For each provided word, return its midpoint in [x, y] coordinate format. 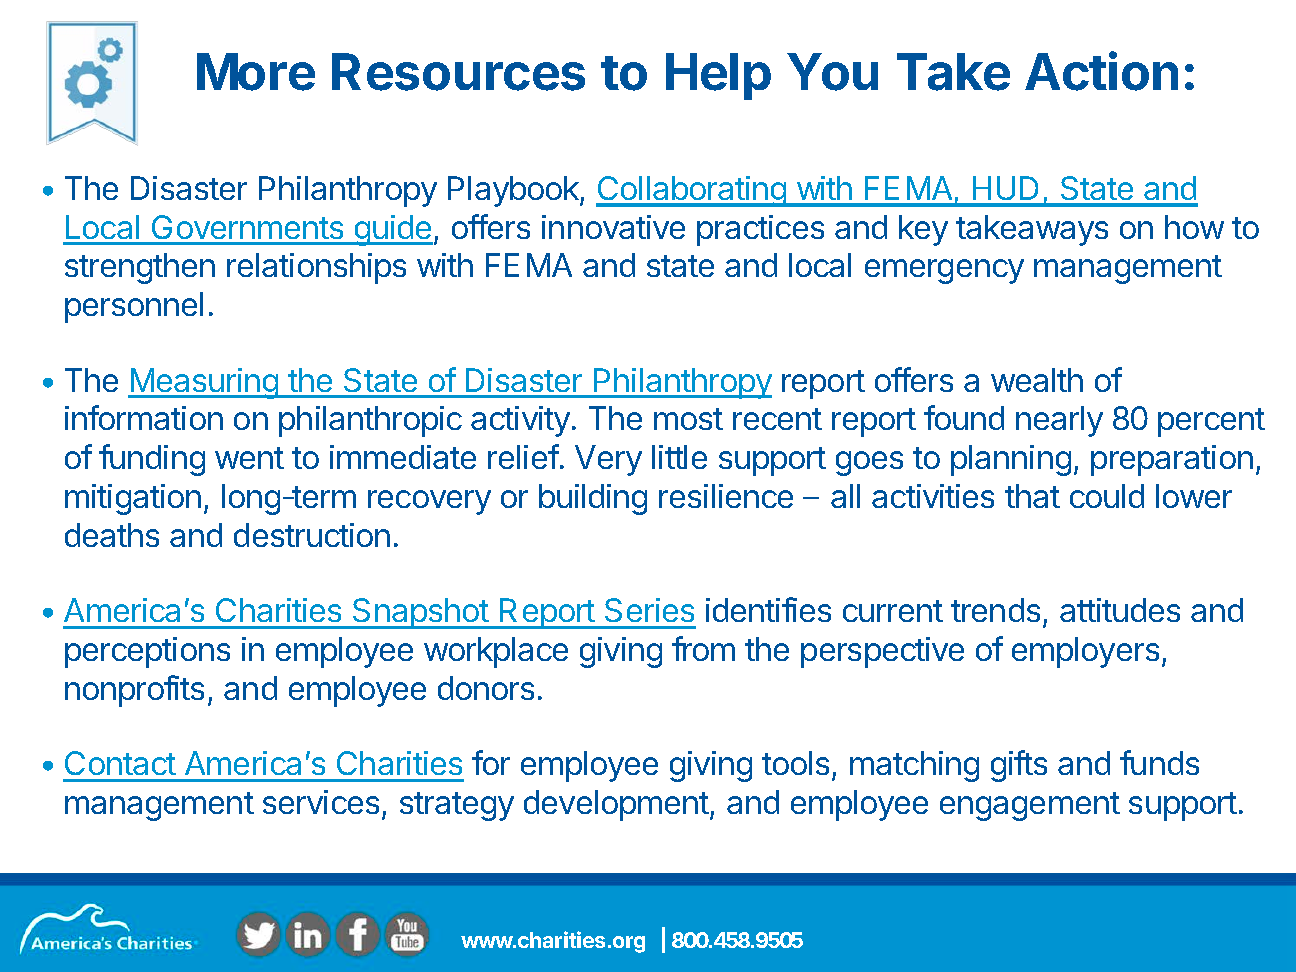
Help [718, 76]
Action [1101, 71]
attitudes [1120, 610]
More [256, 72]
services [321, 802]
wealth [1037, 380]
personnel [134, 307]
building [593, 499]
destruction [312, 535]
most [688, 419]
